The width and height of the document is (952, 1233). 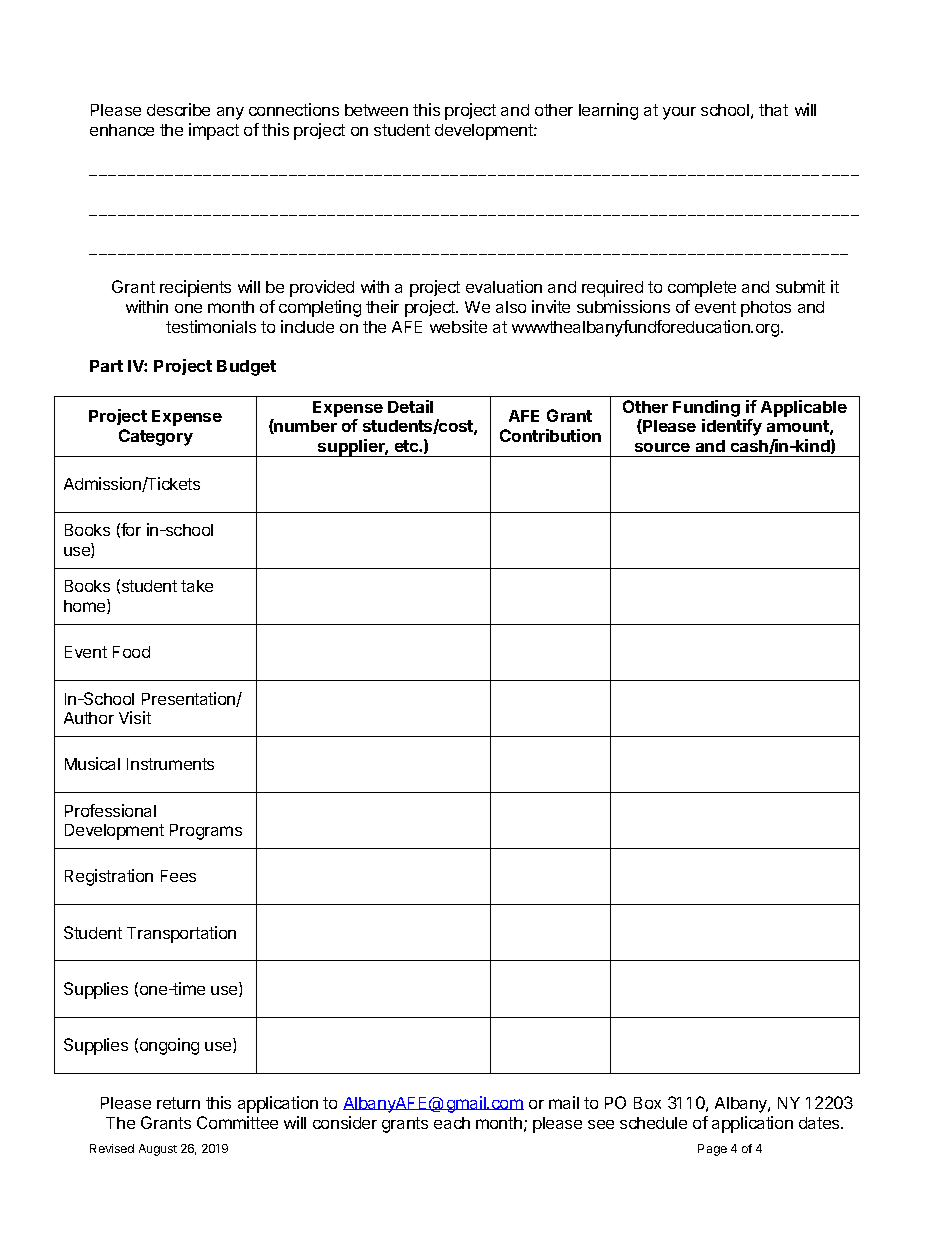 What do you see at coordinates (452, 1123) in the document?
I see `each` at bounding box center [452, 1123].
